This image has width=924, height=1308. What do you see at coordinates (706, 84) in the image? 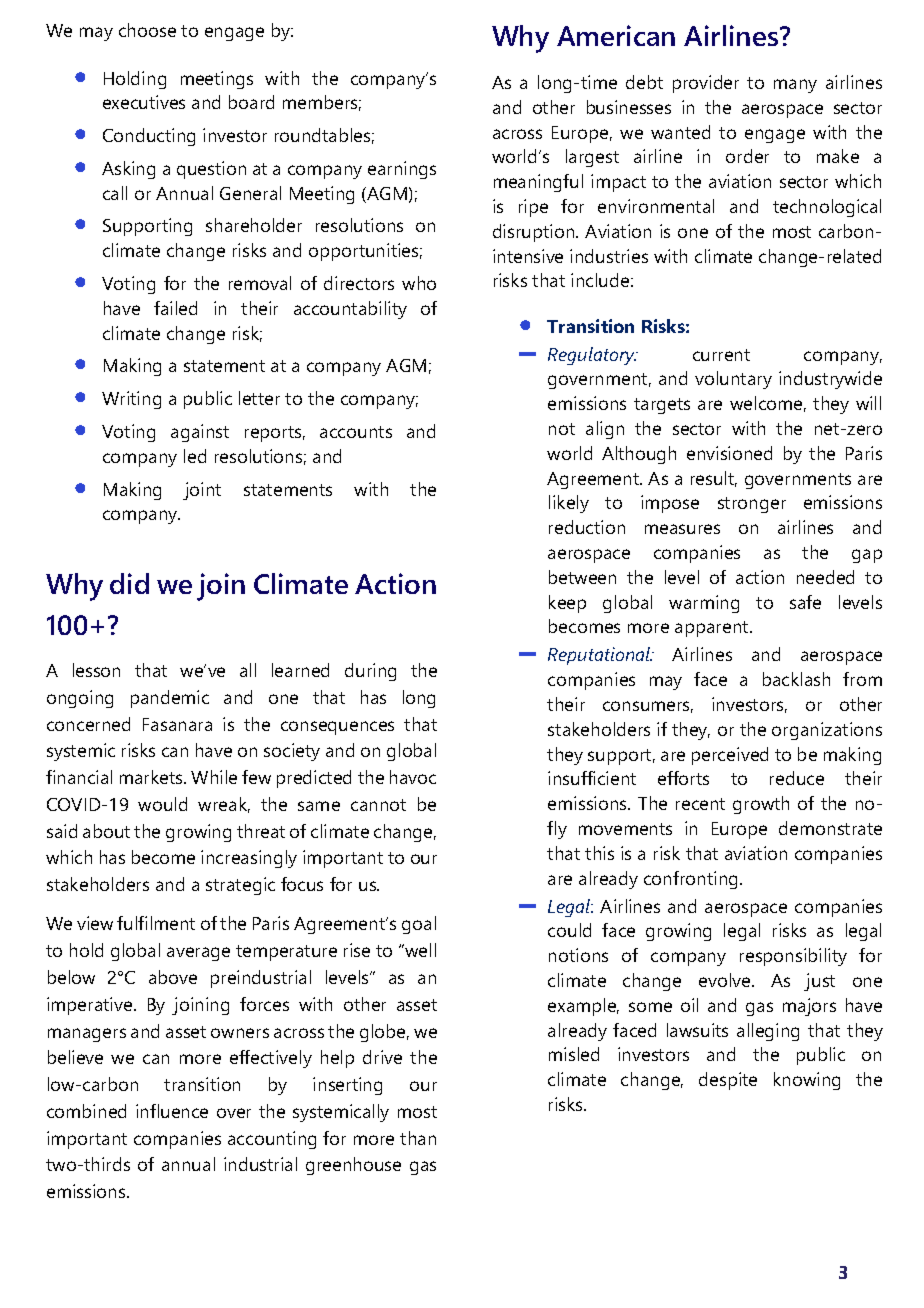
I see `provider` at bounding box center [706, 84].
